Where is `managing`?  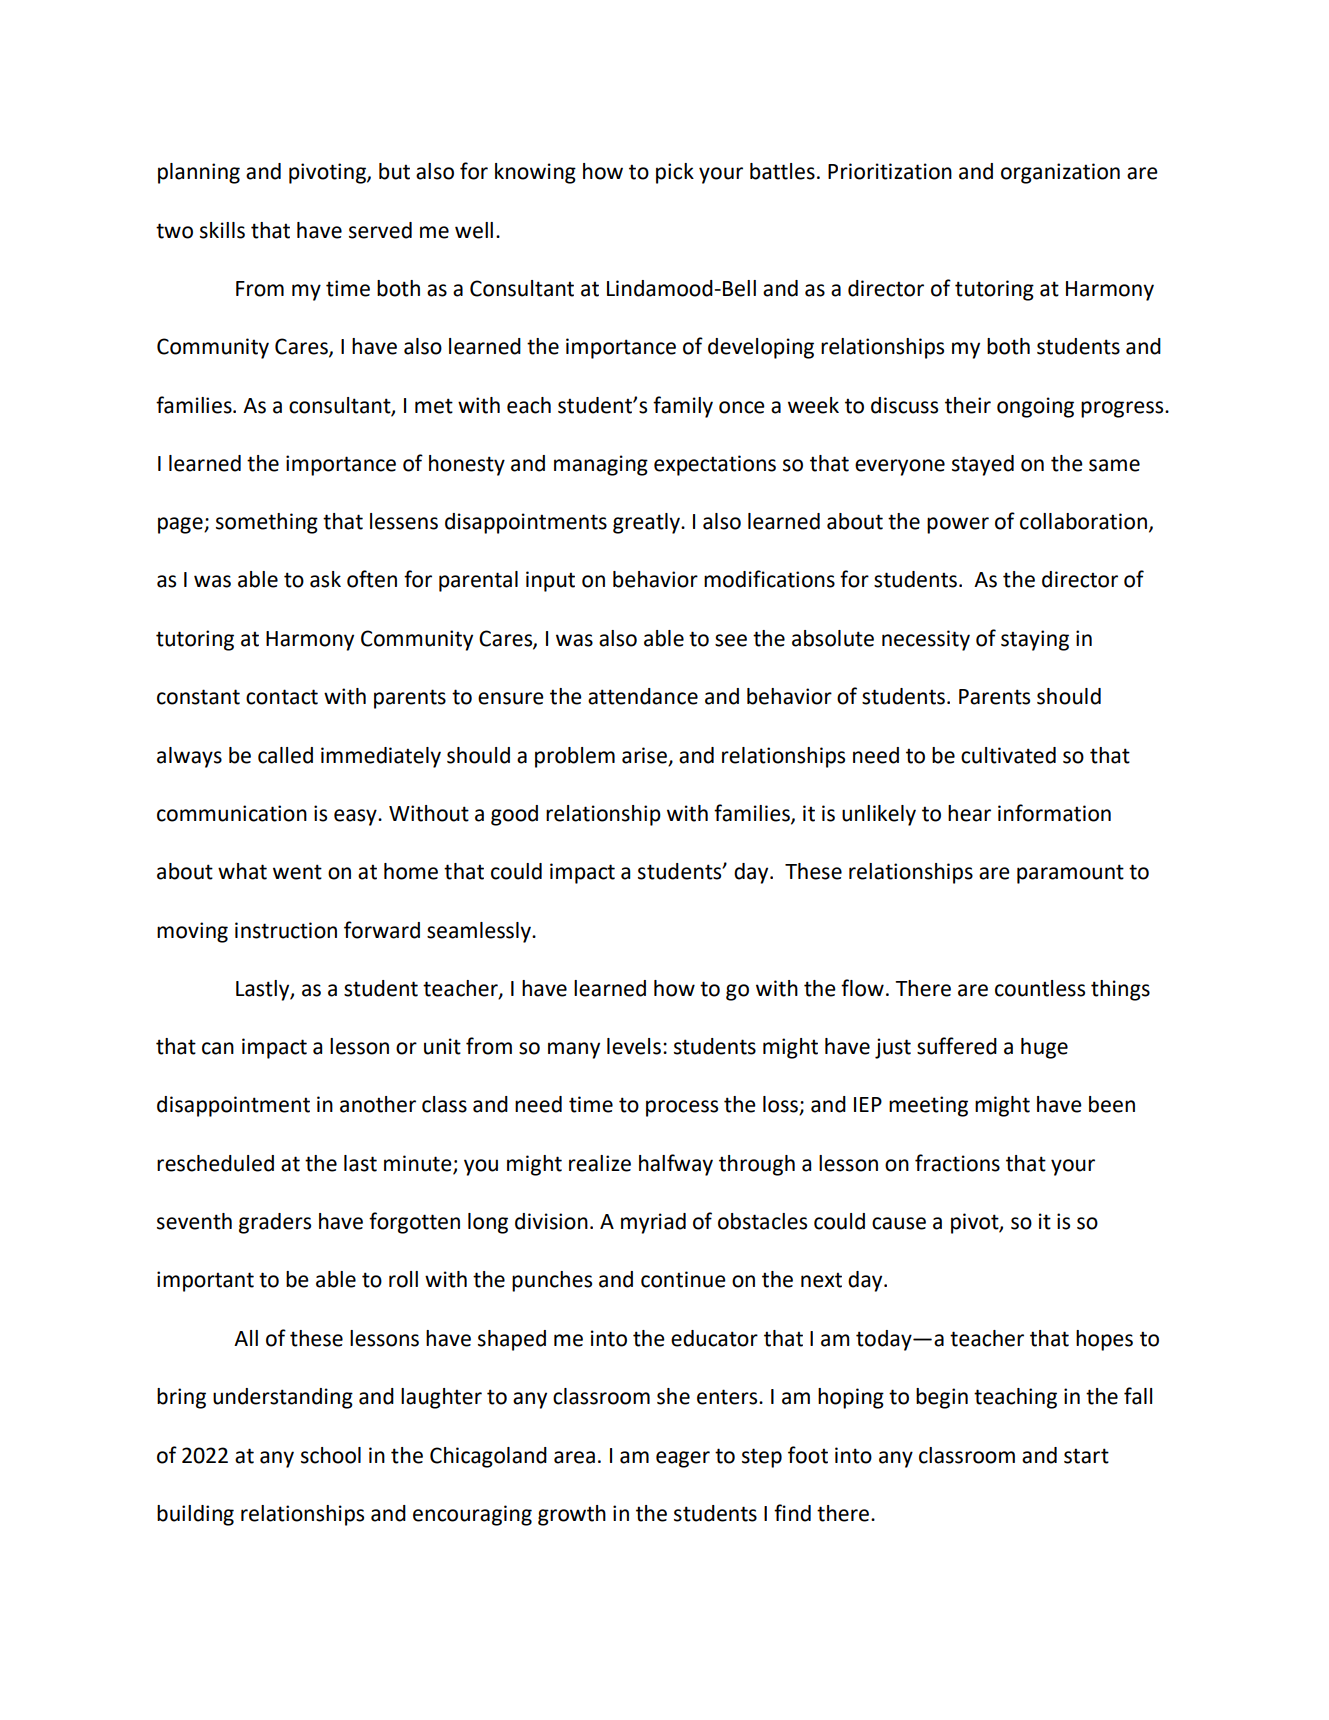 managing is located at coordinates (601, 465).
